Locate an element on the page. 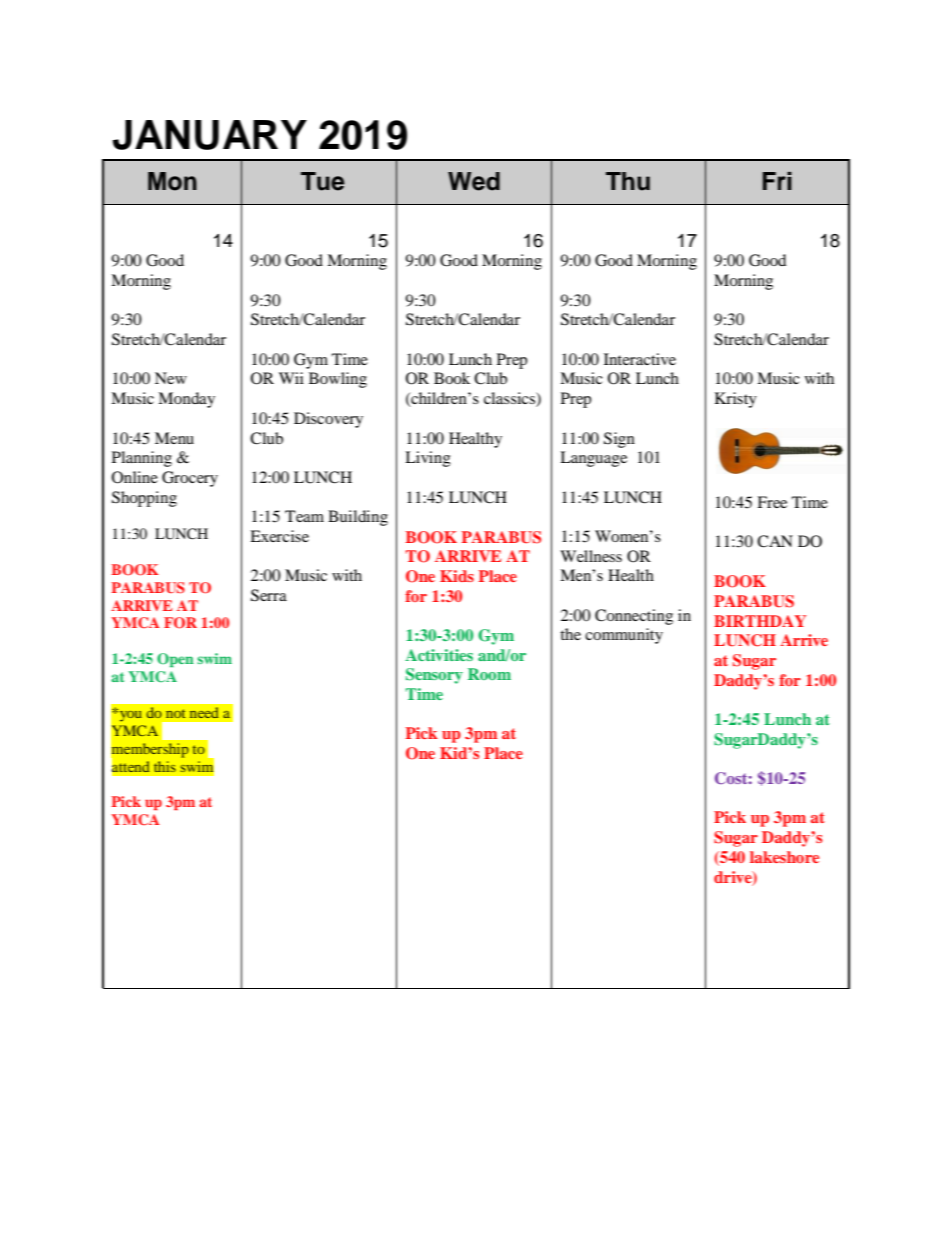  JANUARY is located at coordinates (210, 135).
